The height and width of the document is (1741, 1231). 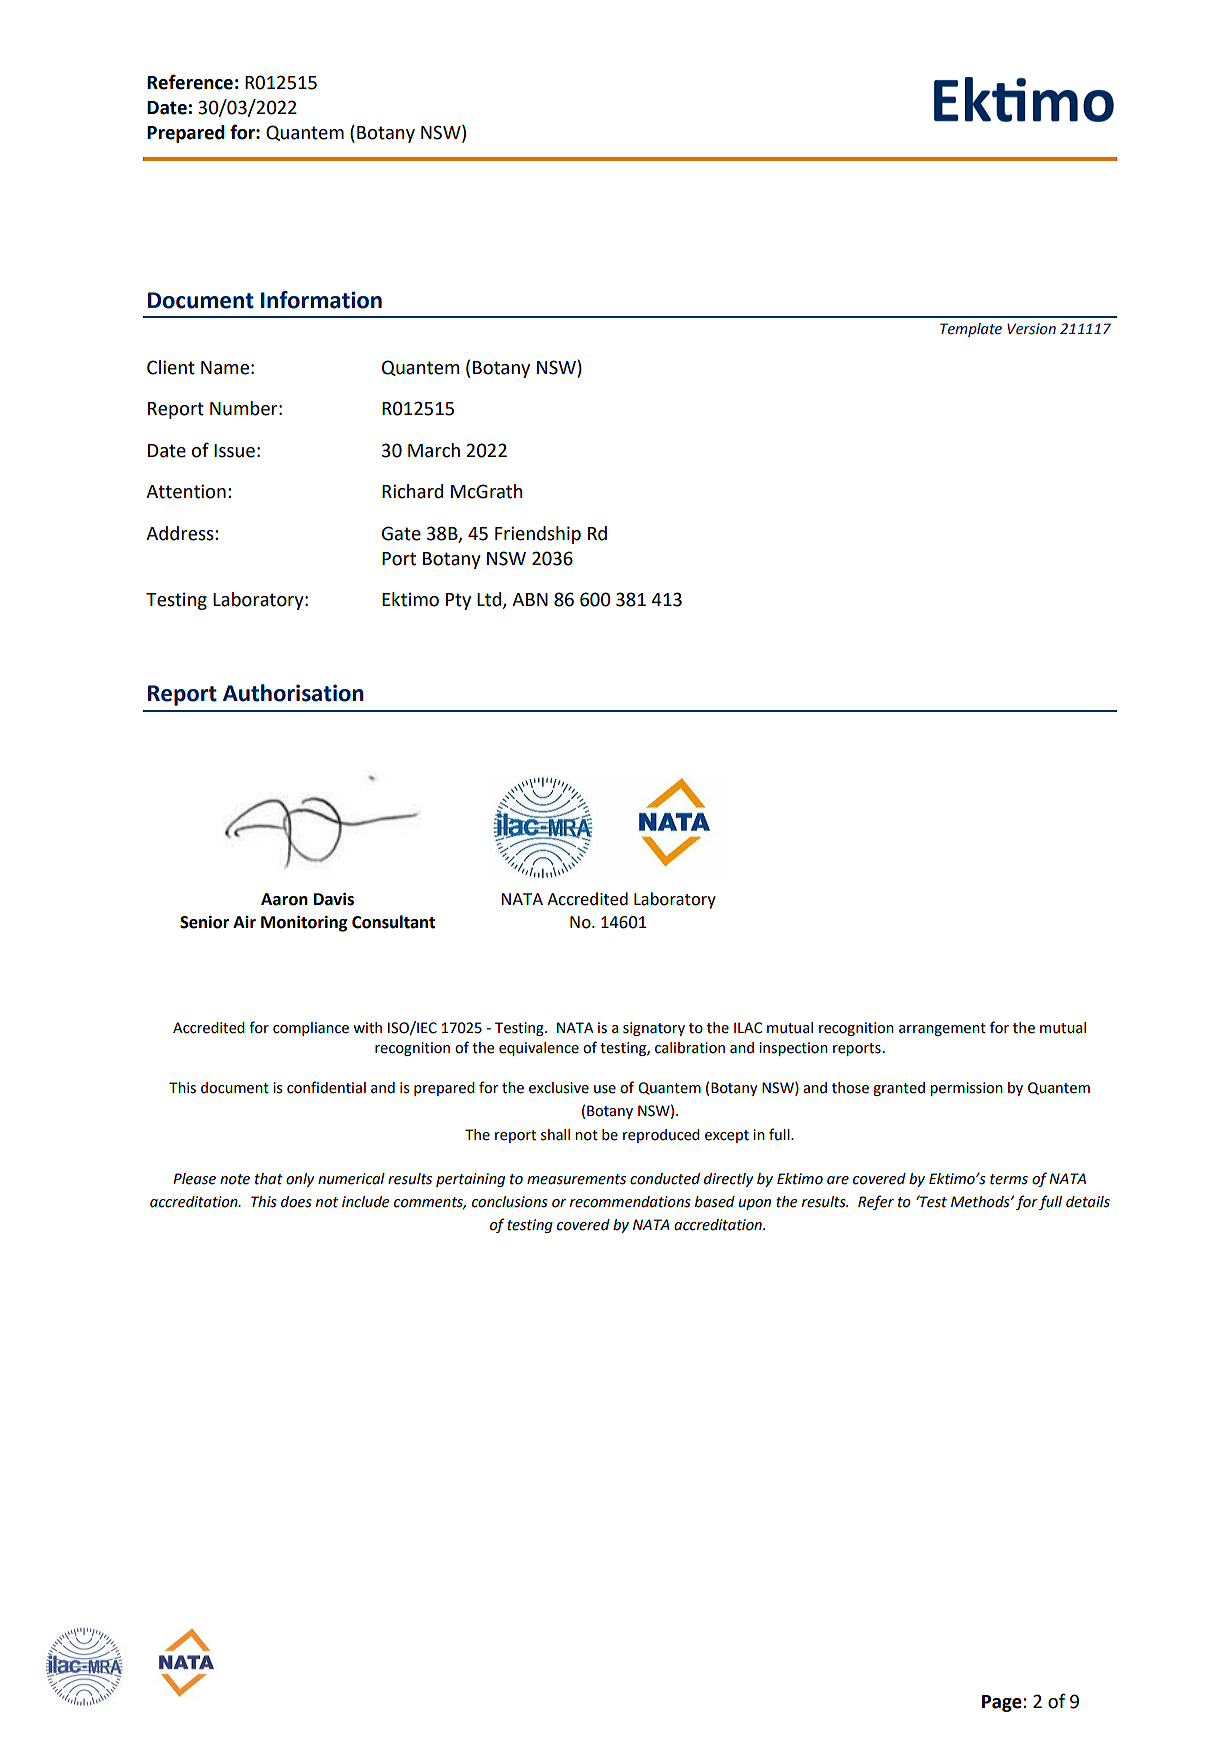 I want to click on Information, so click(x=321, y=300).
